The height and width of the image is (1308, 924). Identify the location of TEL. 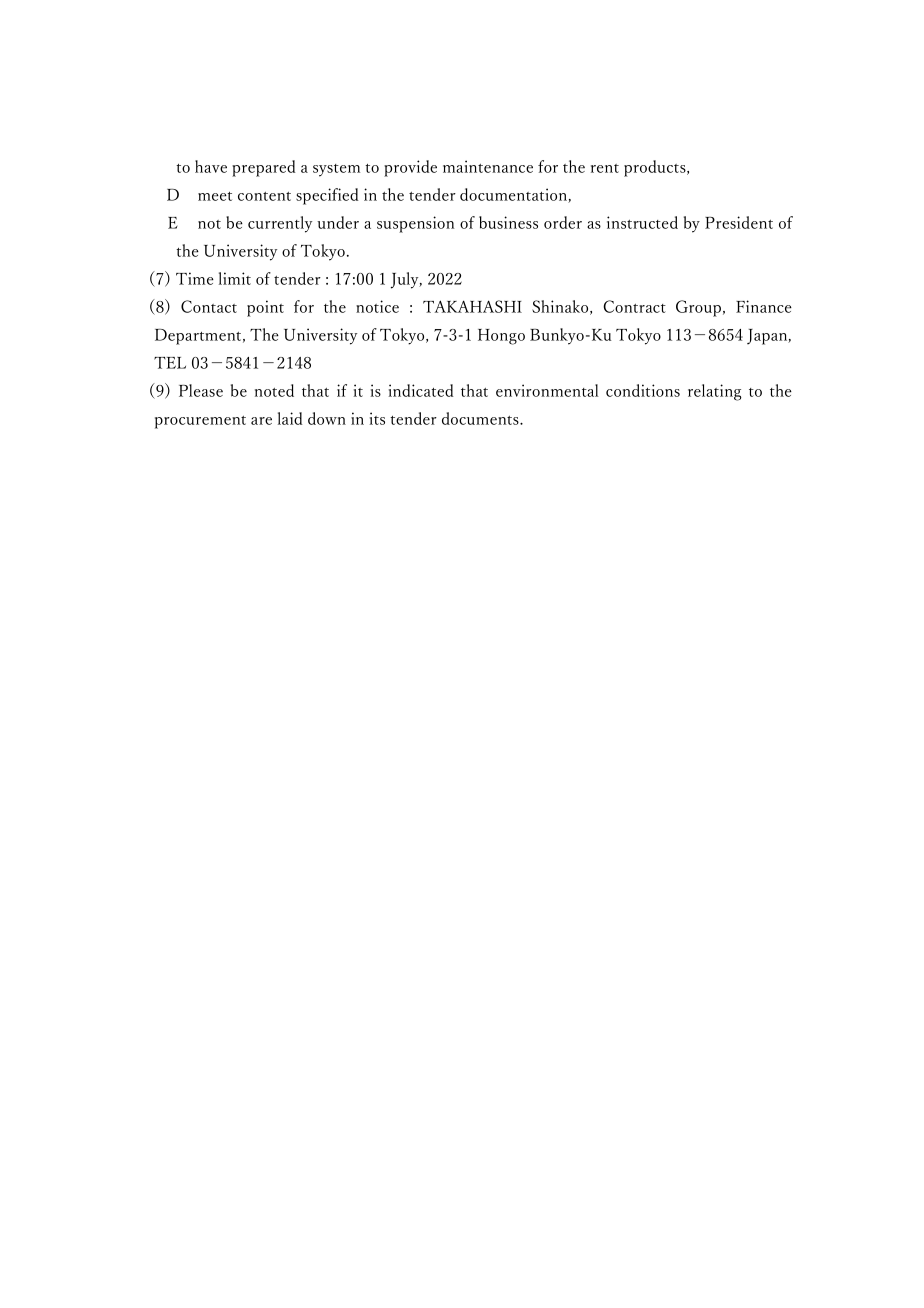
(170, 363).
